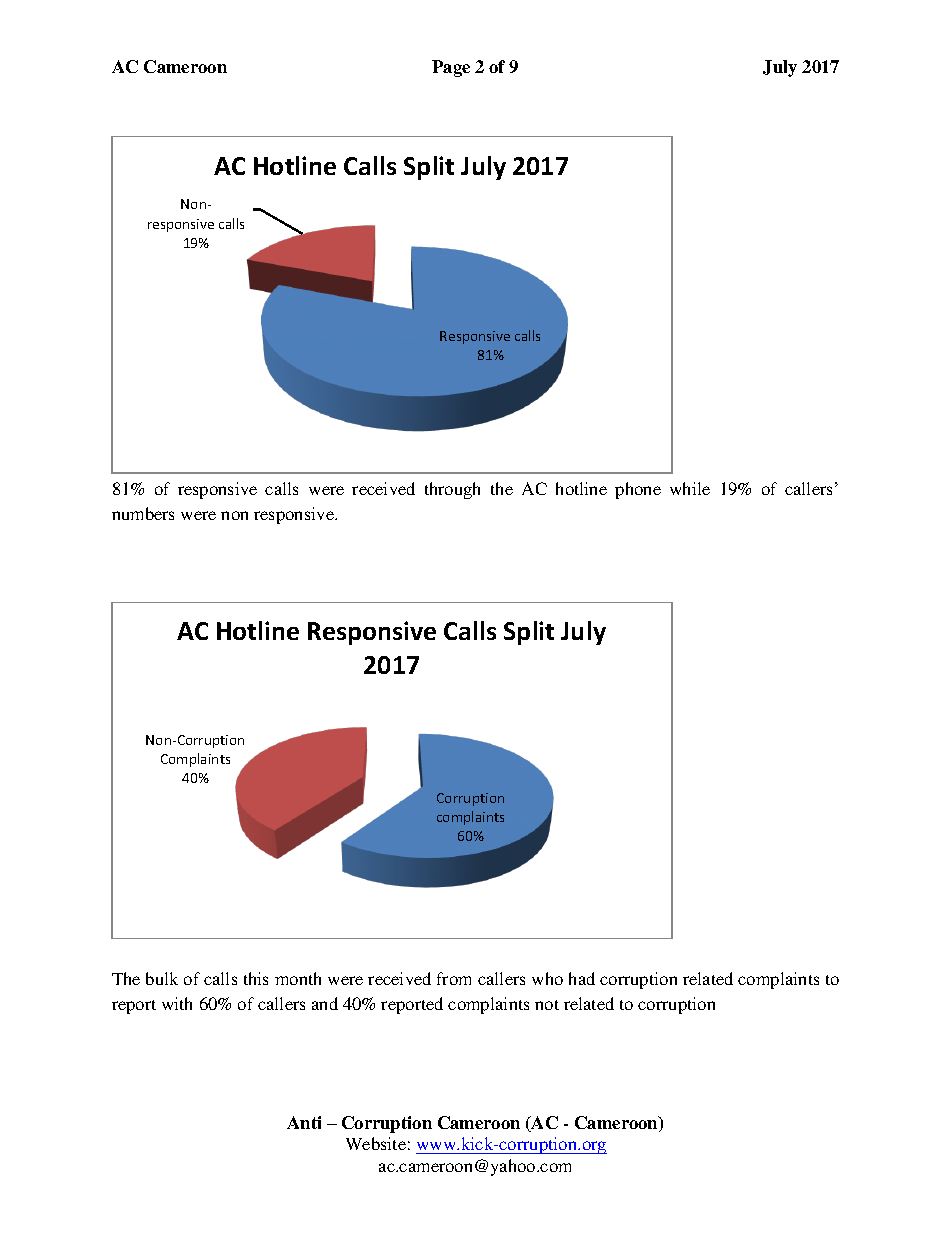 The height and width of the document is (1233, 952). What do you see at coordinates (638, 490) in the document?
I see `phone` at bounding box center [638, 490].
